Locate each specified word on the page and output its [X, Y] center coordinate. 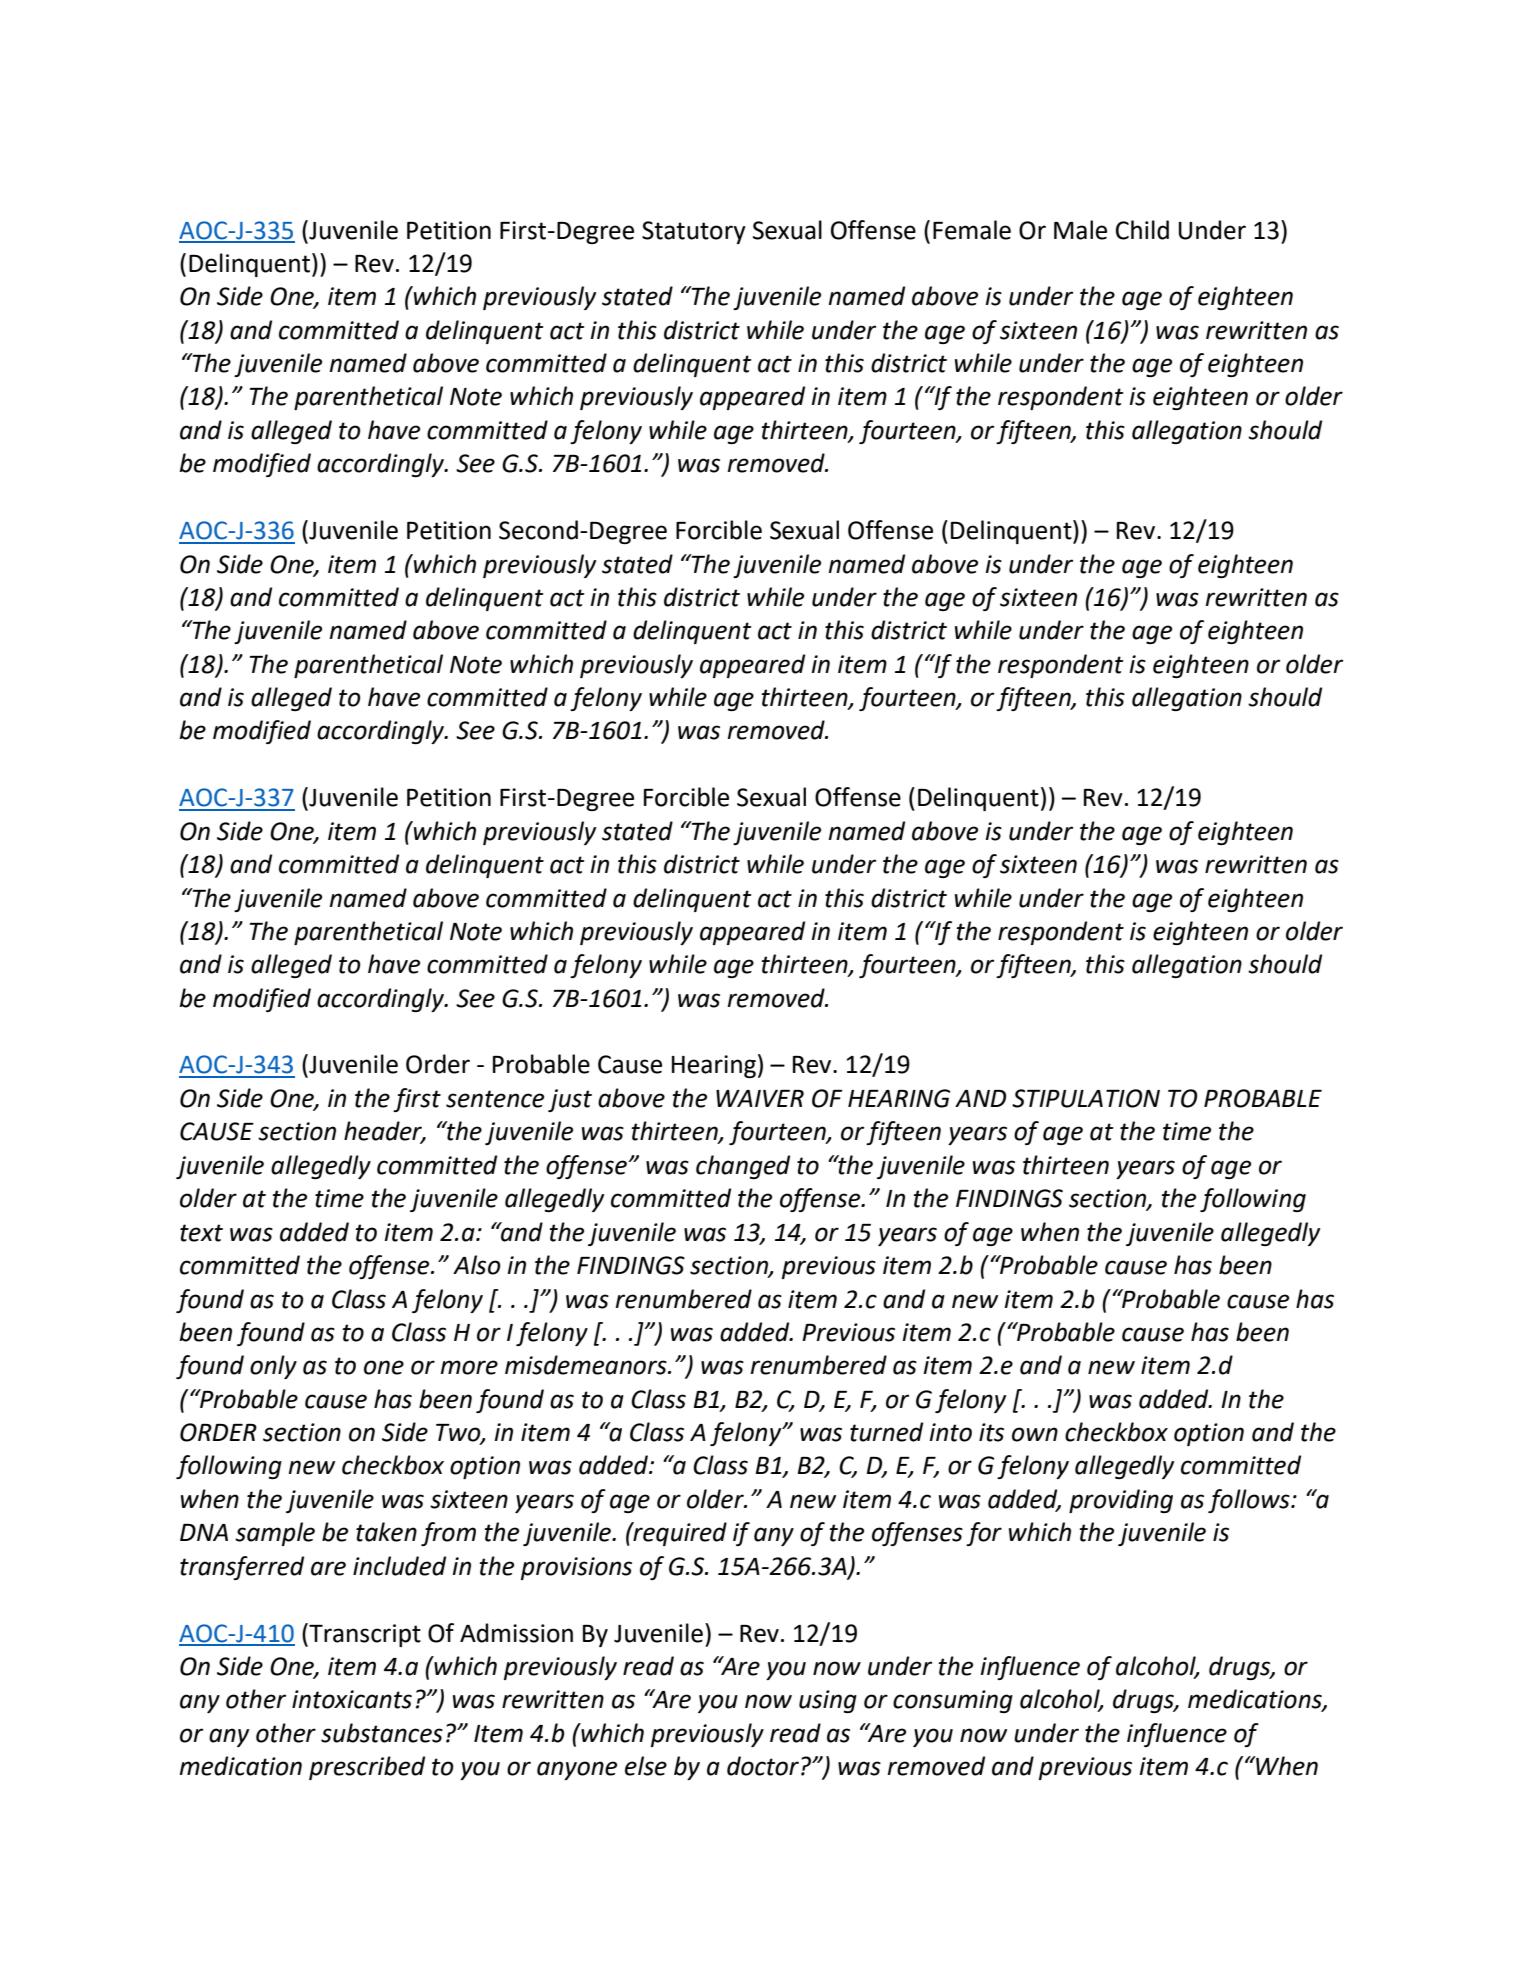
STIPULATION [1086, 1098]
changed [743, 1167]
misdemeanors [587, 1365]
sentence [495, 1099]
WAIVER [760, 1098]
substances [382, 1733]
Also [477, 1265]
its [991, 1432]
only [273, 1367]
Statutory [694, 232]
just [570, 1100]
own [1035, 1434]
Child [1142, 230]
